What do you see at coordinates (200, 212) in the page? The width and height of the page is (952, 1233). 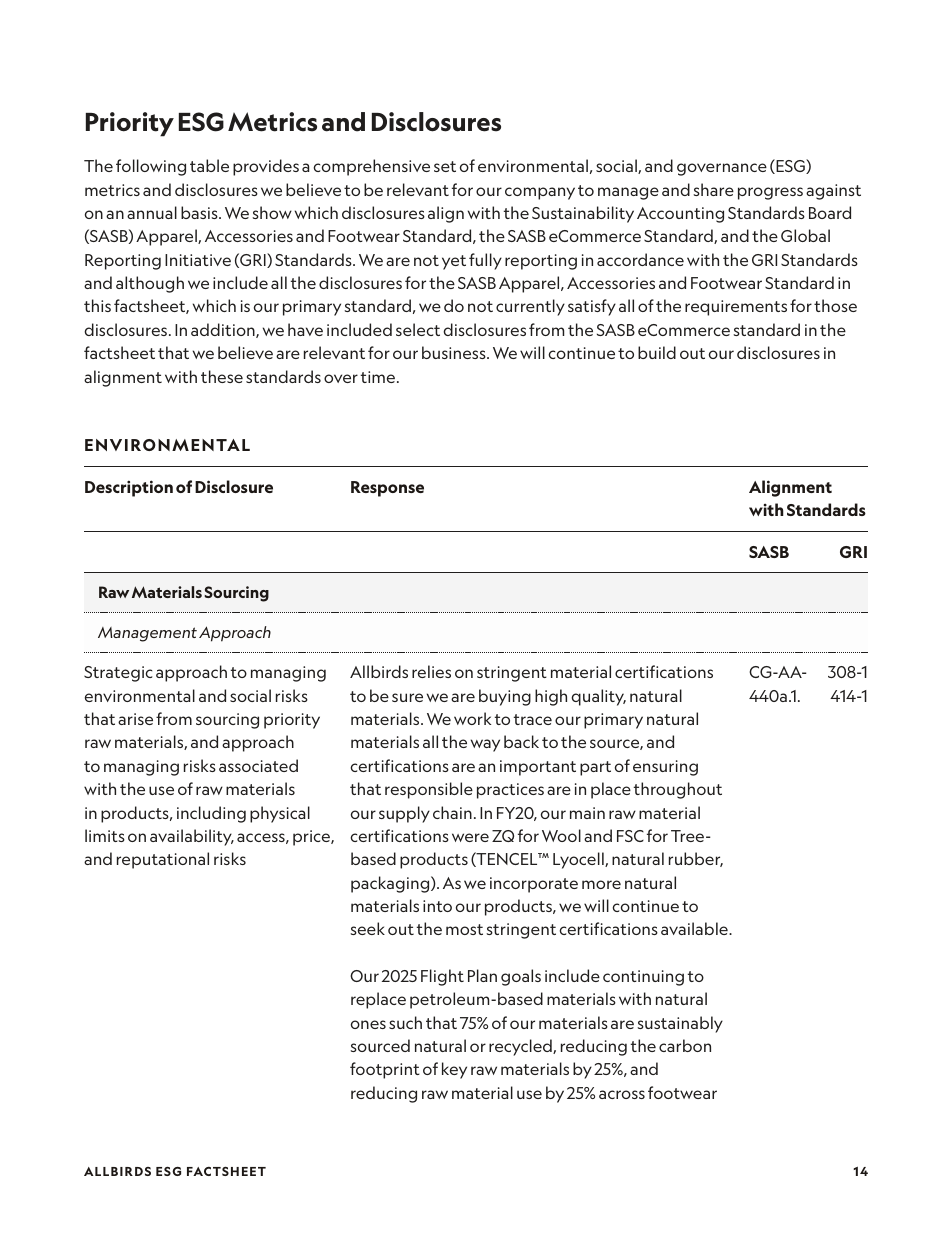 I see `basis` at bounding box center [200, 212].
